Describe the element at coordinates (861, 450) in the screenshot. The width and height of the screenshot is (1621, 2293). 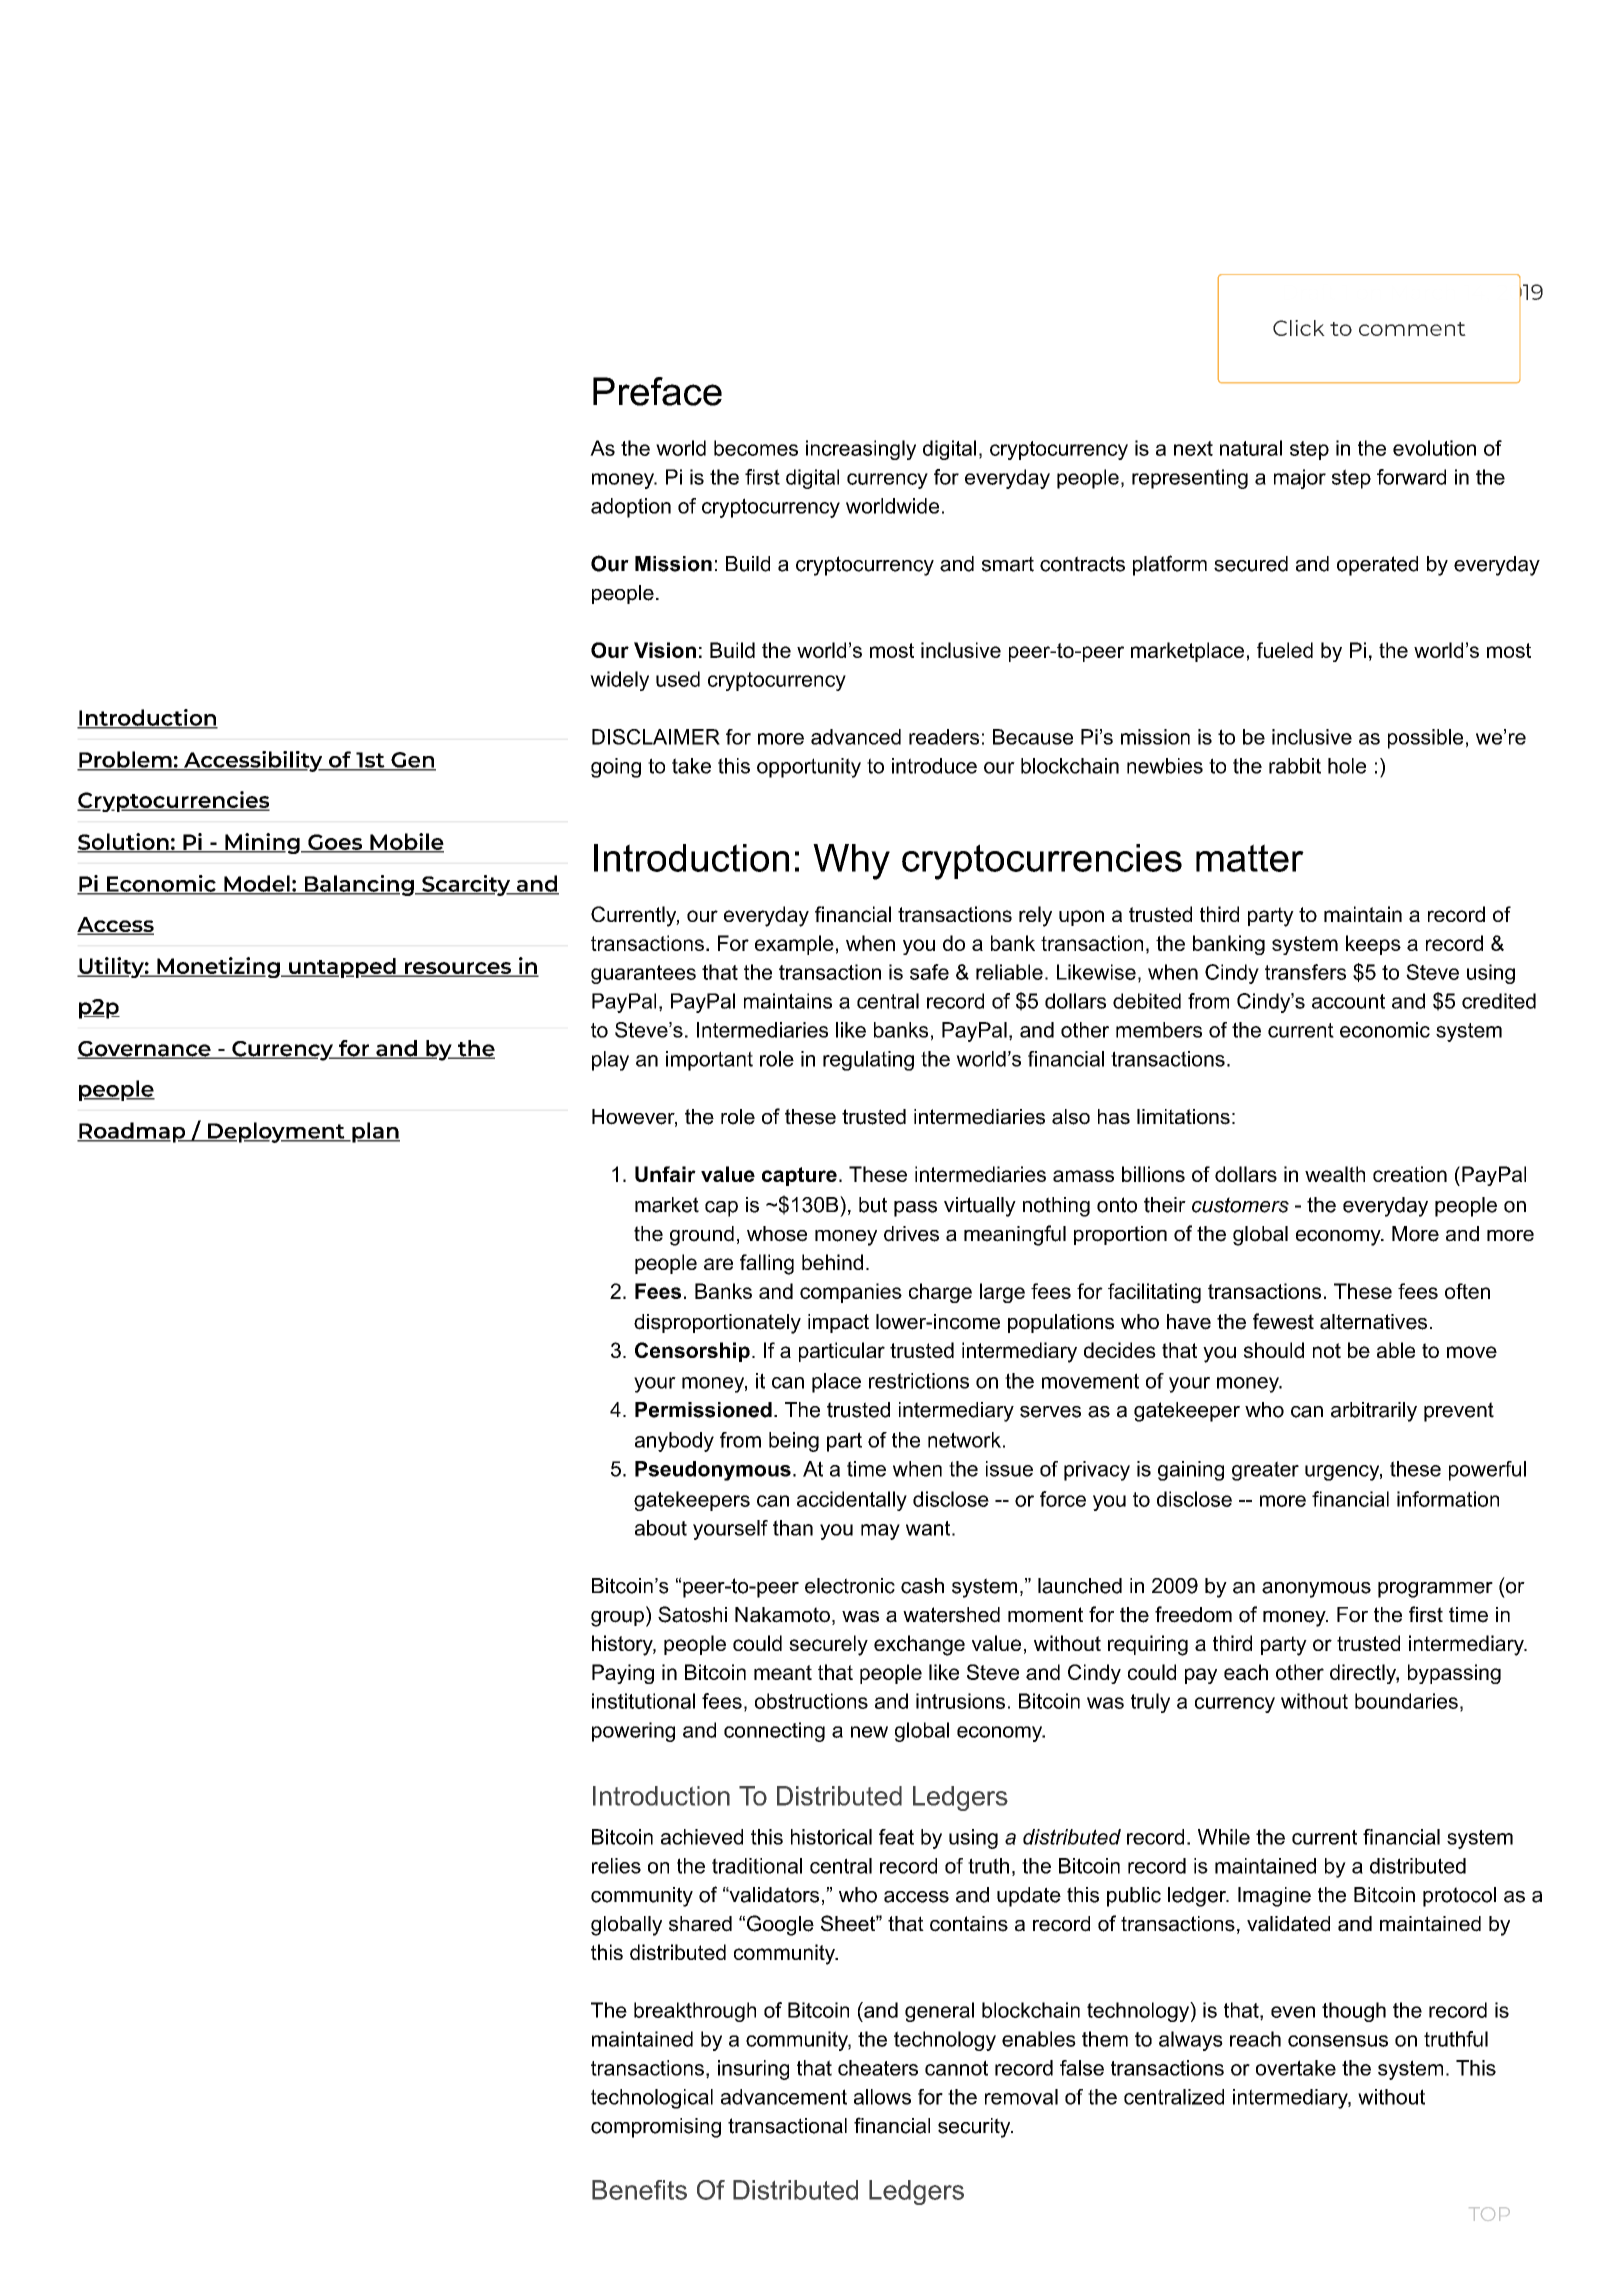
I see `increasingly` at that location.
